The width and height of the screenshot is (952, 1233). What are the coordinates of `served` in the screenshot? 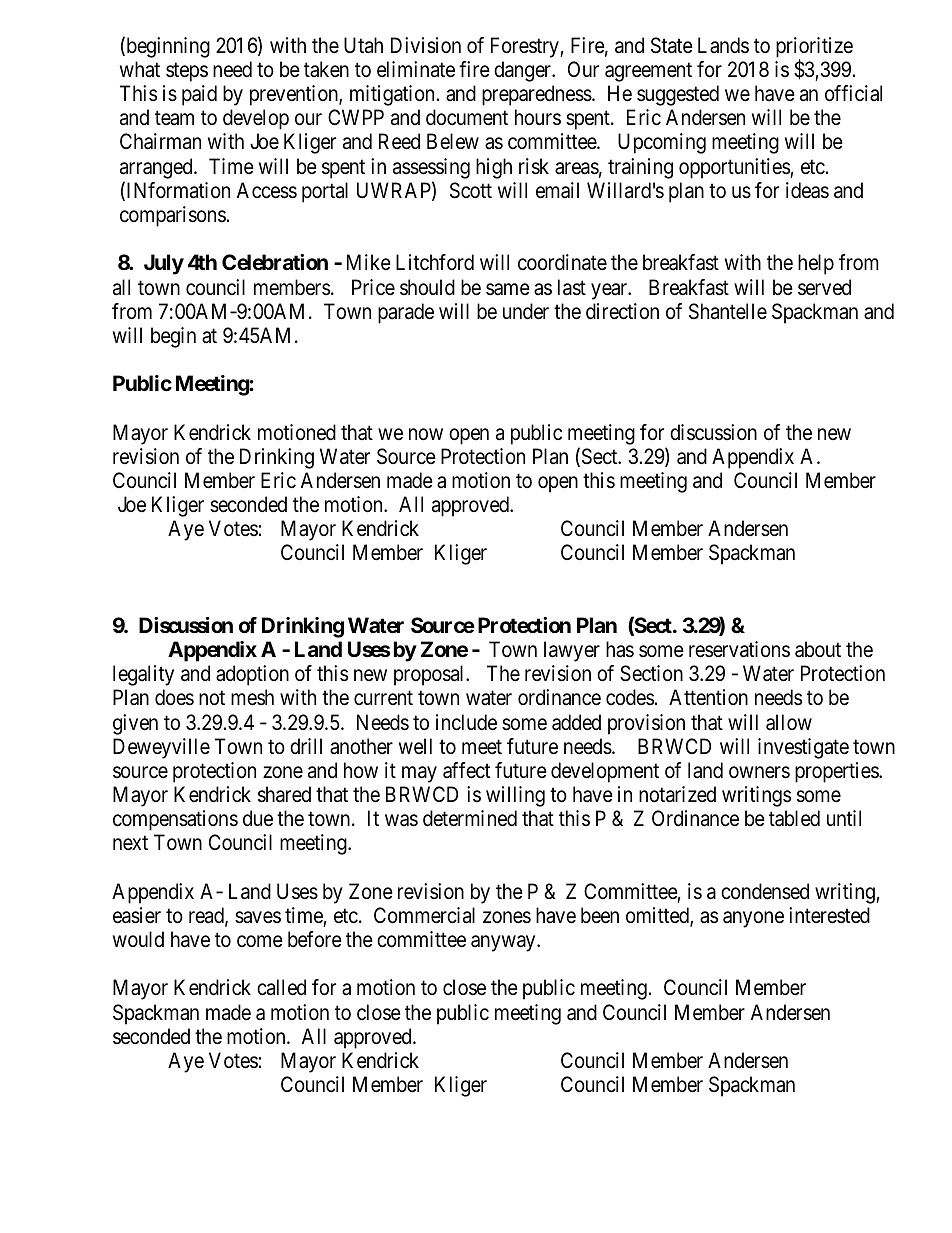 It's located at (824, 287).
